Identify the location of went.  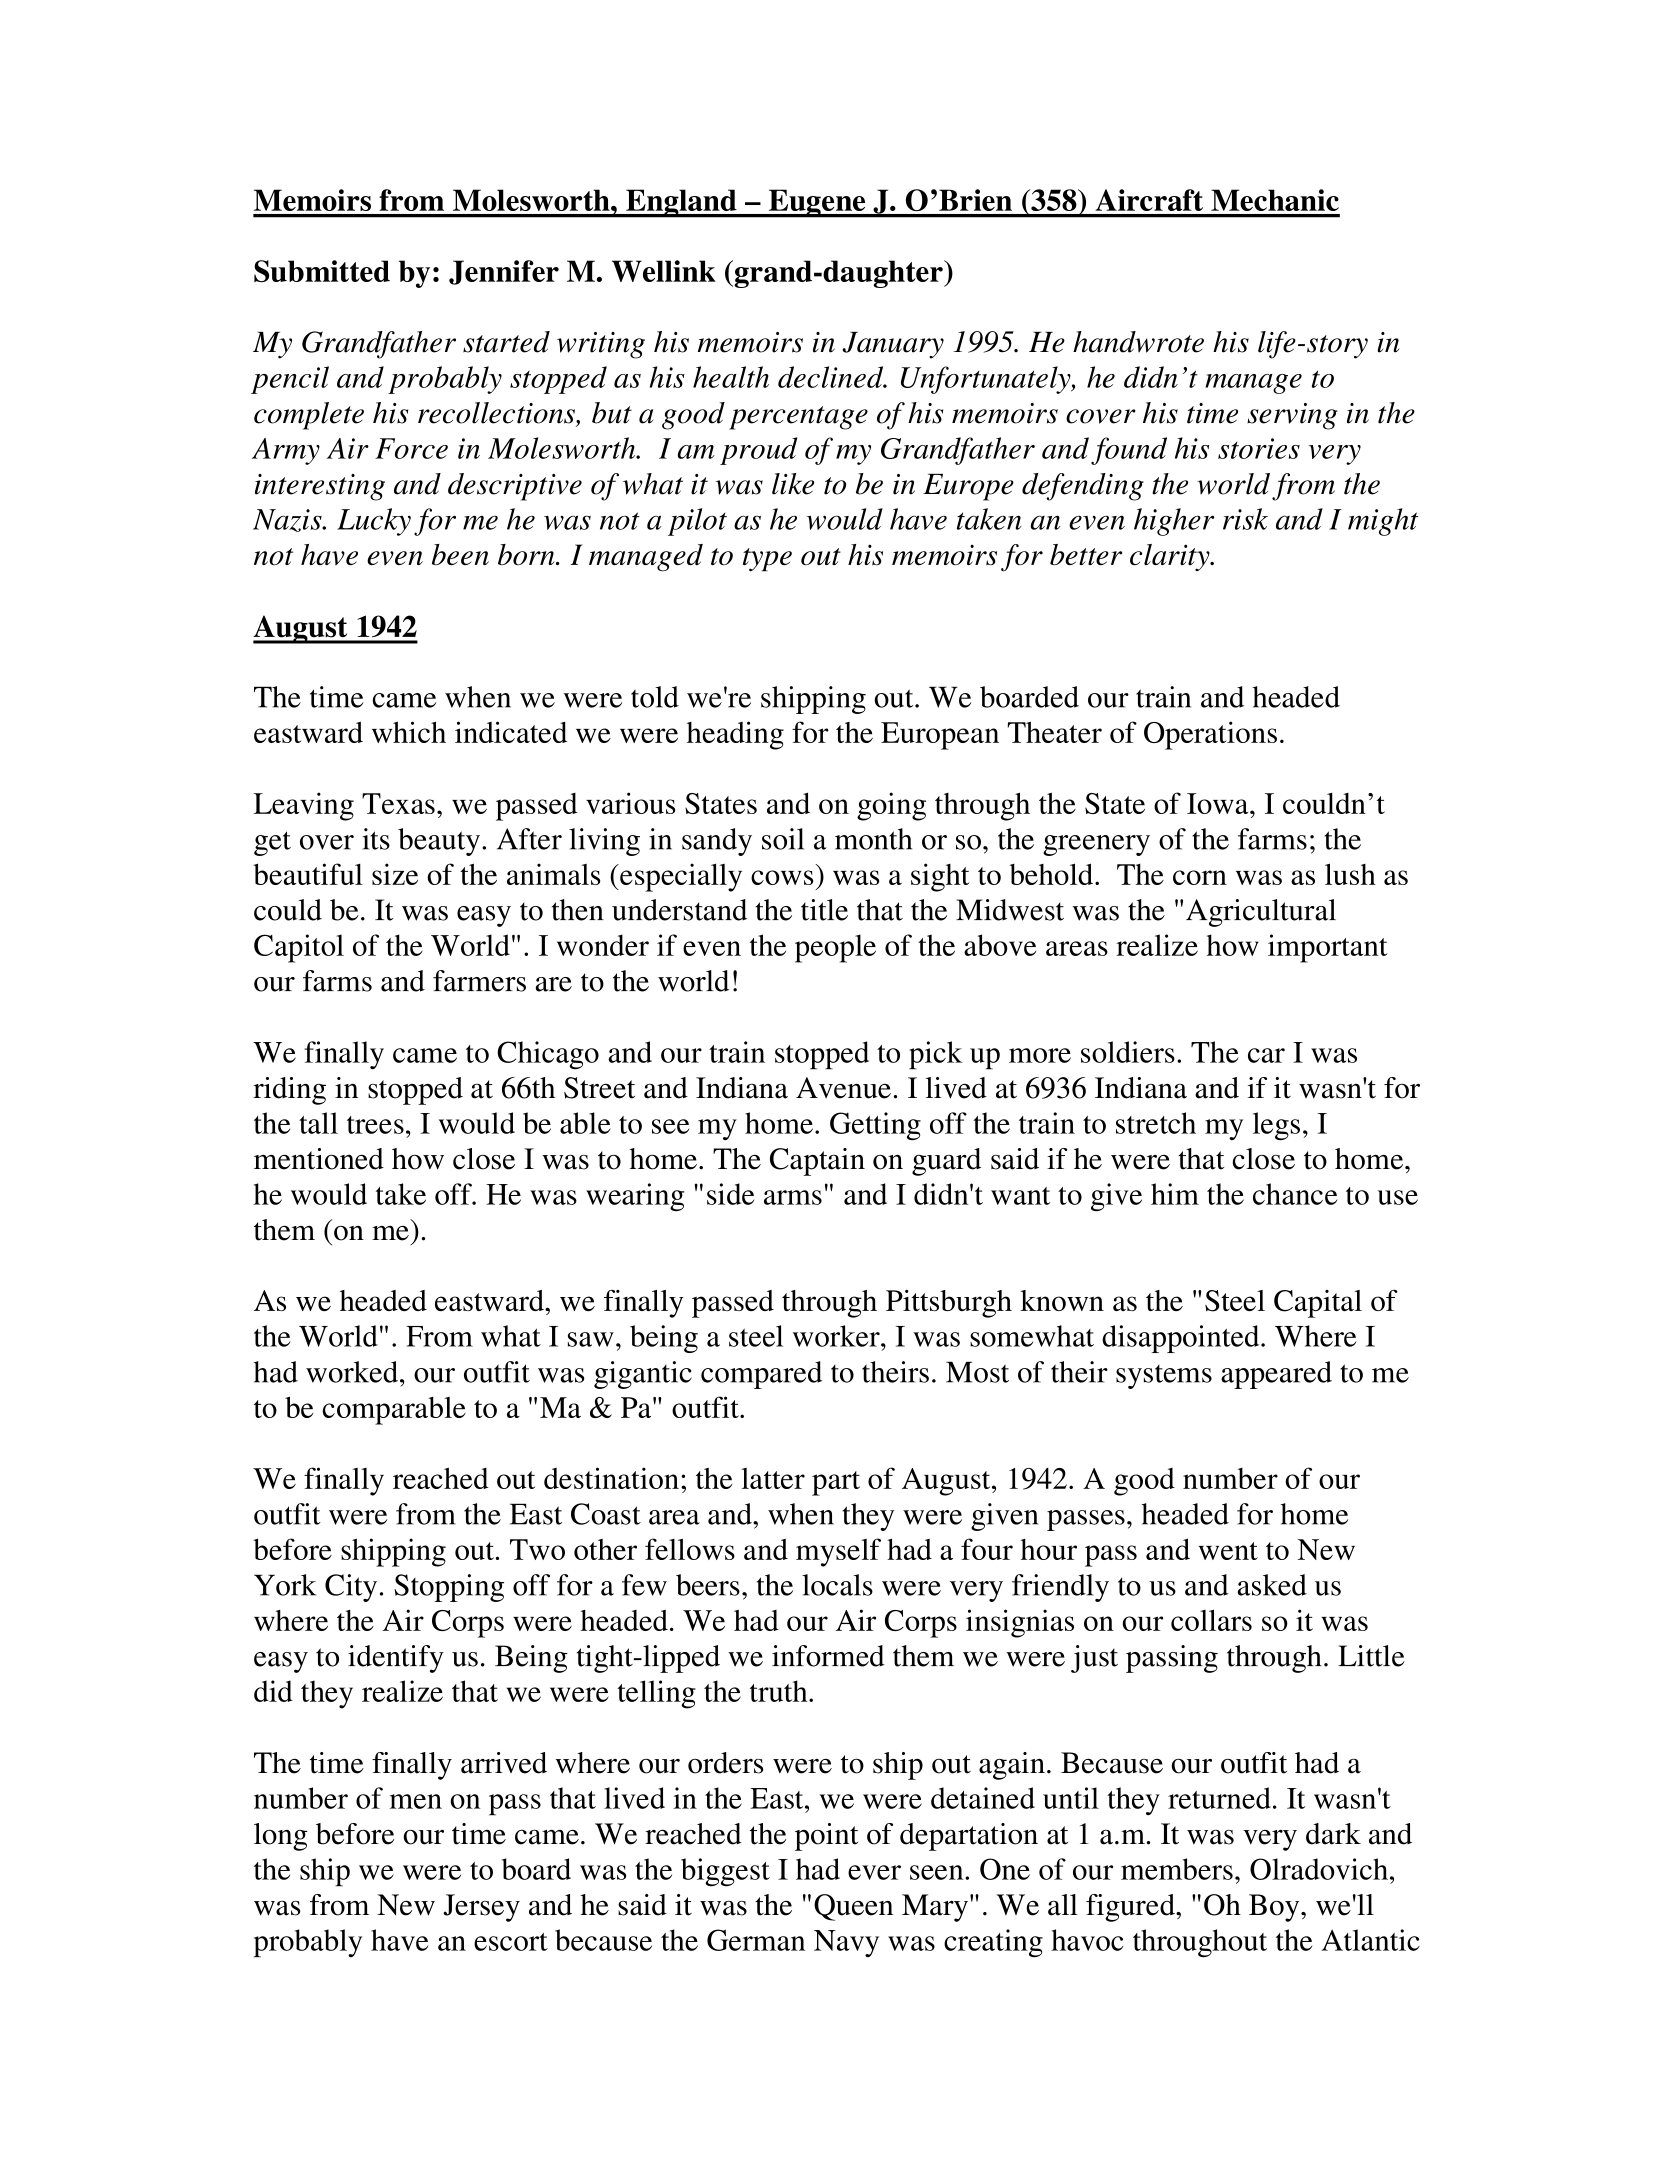
(1228, 1551).
